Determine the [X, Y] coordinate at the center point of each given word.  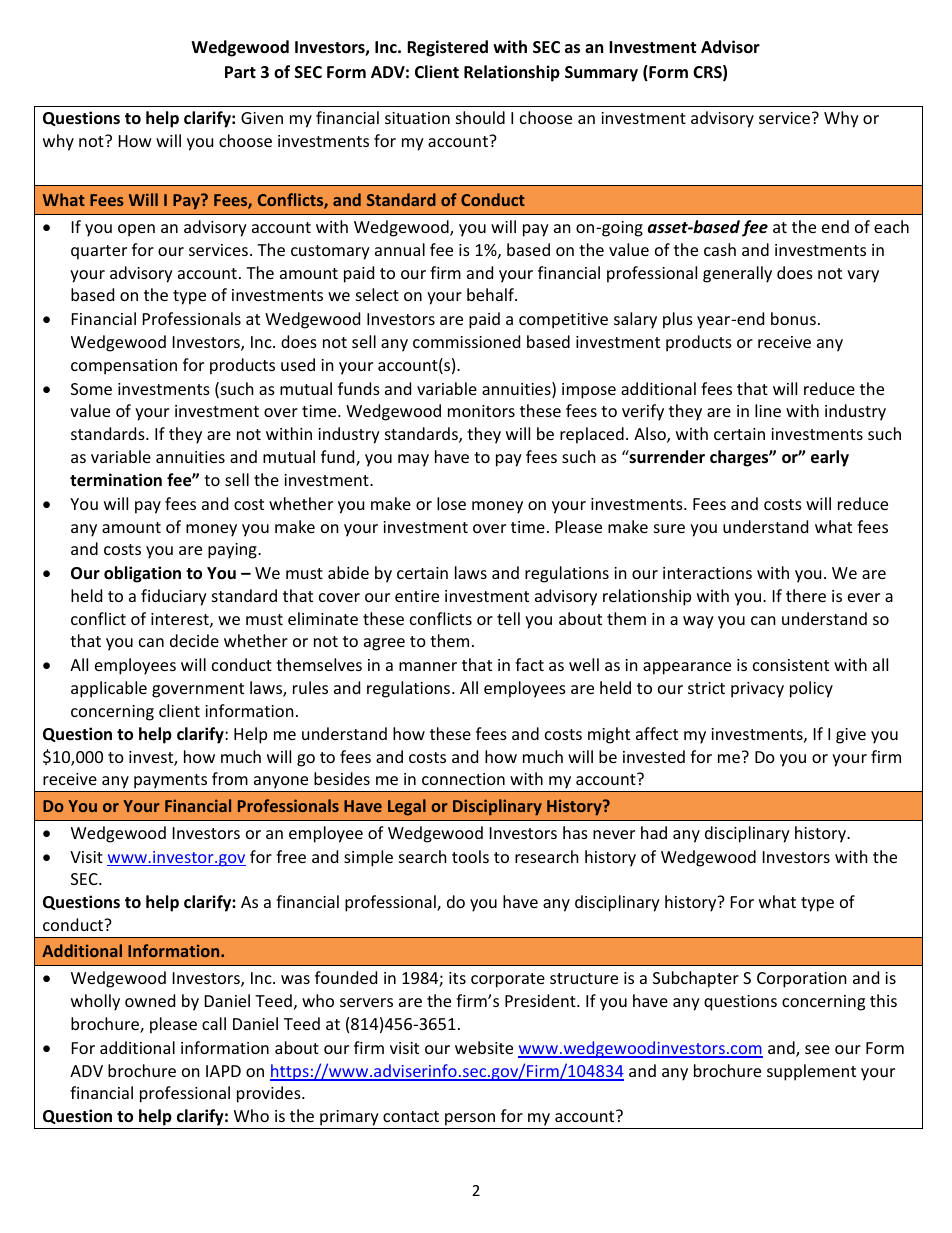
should [480, 117]
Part [240, 72]
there [806, 595]
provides [270, 1094]
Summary [601, 74]
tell [508, 618]
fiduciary [174, 597]
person [470, 1121]
